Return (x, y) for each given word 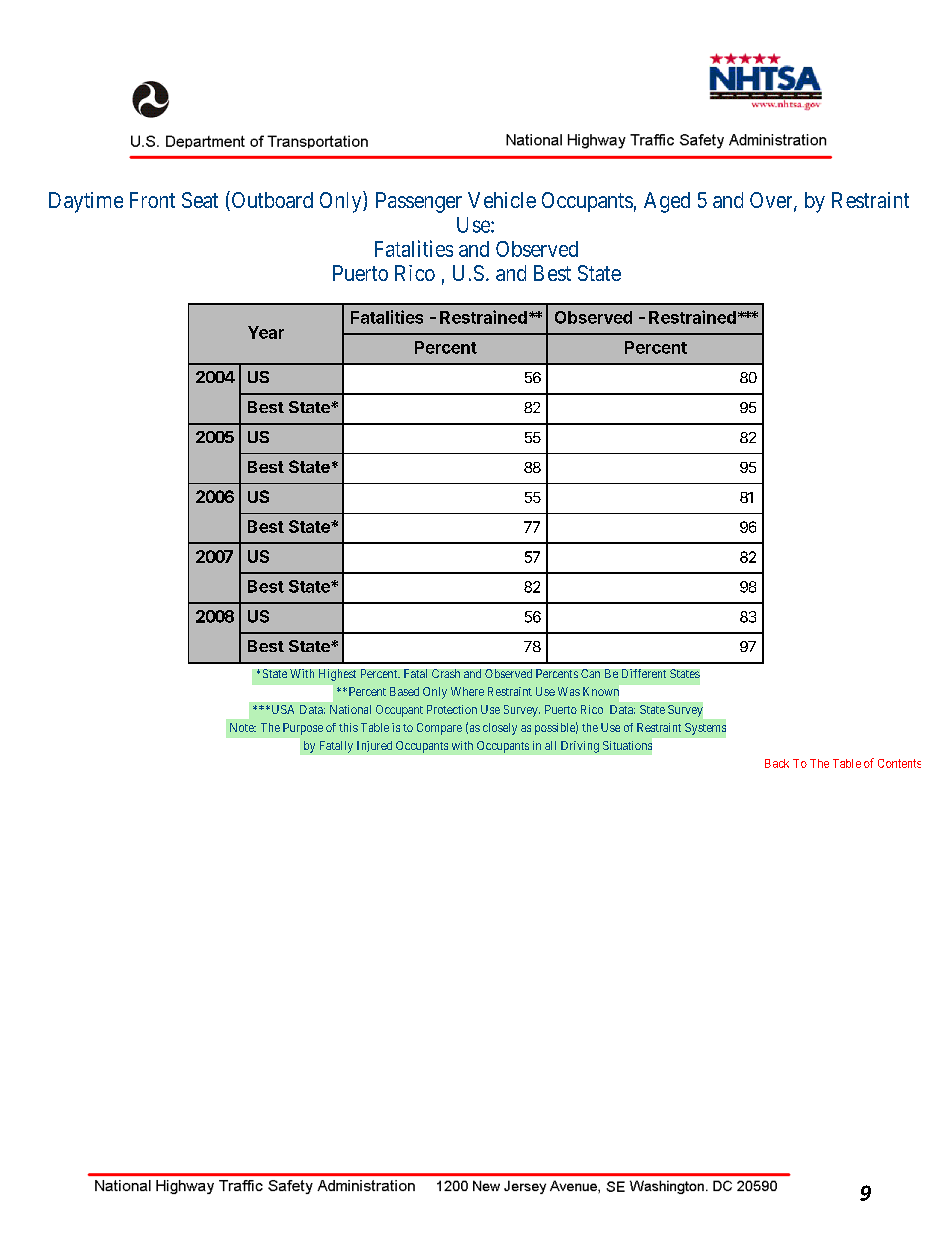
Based (404, 691)
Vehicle (502, 200)
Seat (200, 200)
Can (590, 673)
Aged (667, 202)
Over (772, 201)
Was (569, 691)
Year (266, 332)
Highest (337, 675)
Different (644, 673)
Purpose (303, 729)
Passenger (419, 202)
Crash (446, 673)
